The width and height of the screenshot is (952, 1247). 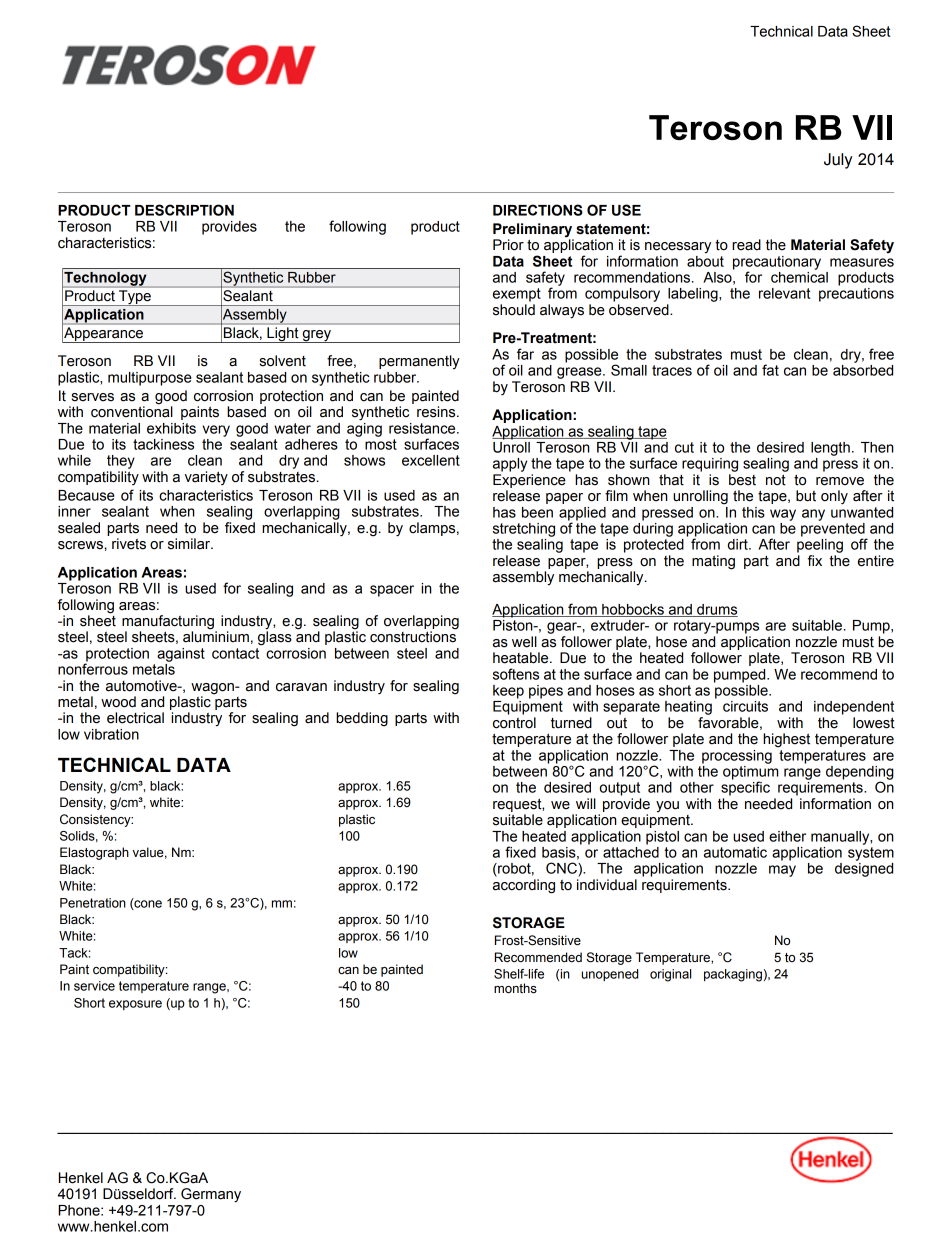 What do you see at coordinates (820, 546) in the screenshot?
I see `peeling` at bounding box center [820, 546].
